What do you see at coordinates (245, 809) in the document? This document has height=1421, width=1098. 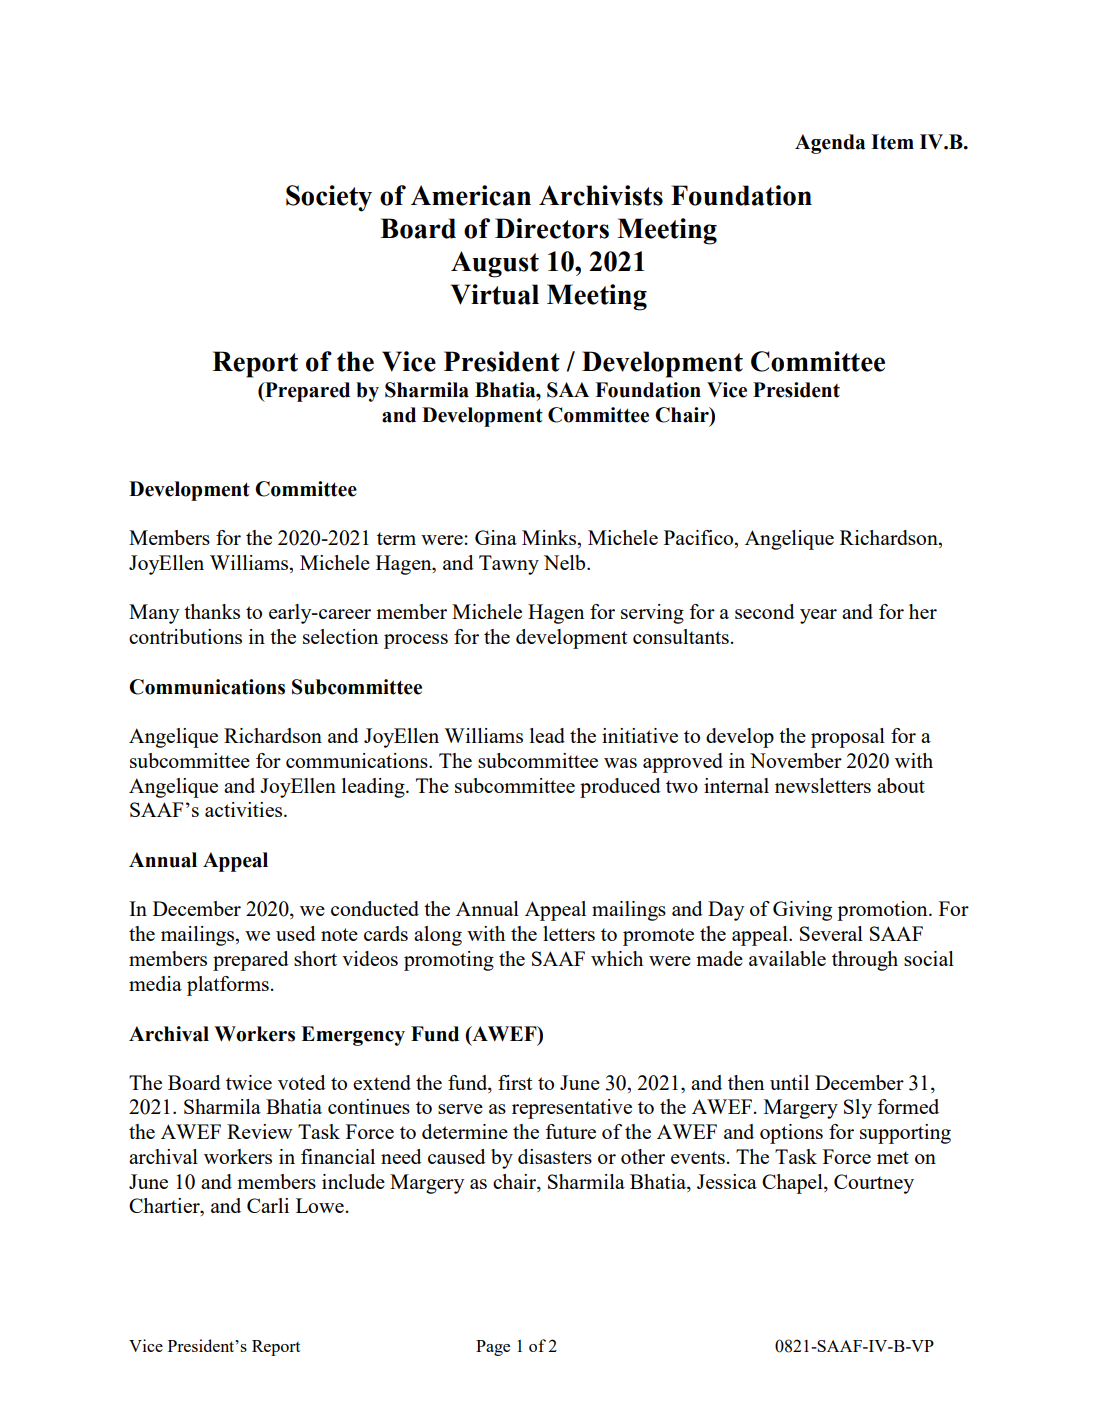 I see `activities` at bounding box center [245, 809].
